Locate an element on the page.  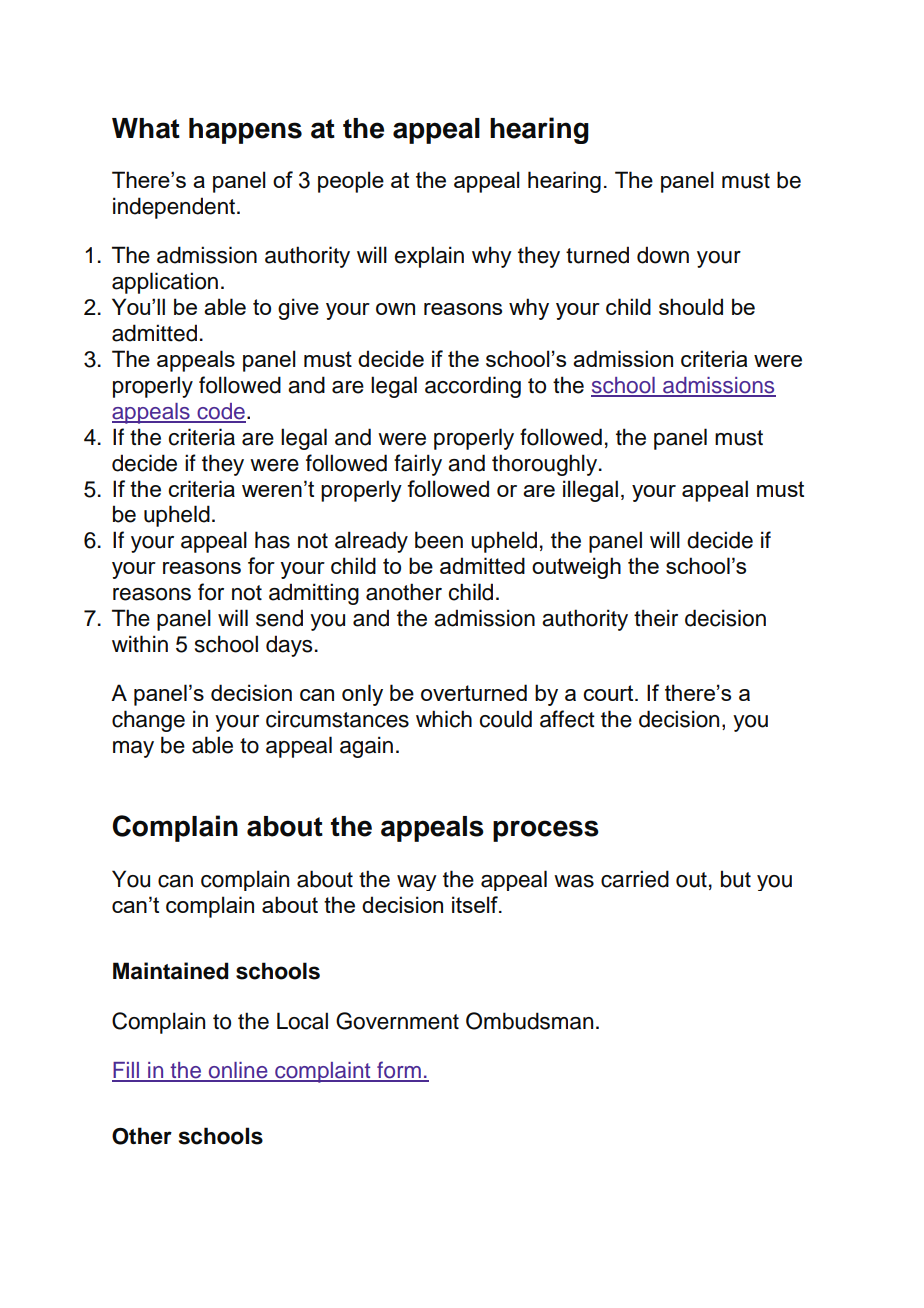
happens is located at coordinates (245, 131).
